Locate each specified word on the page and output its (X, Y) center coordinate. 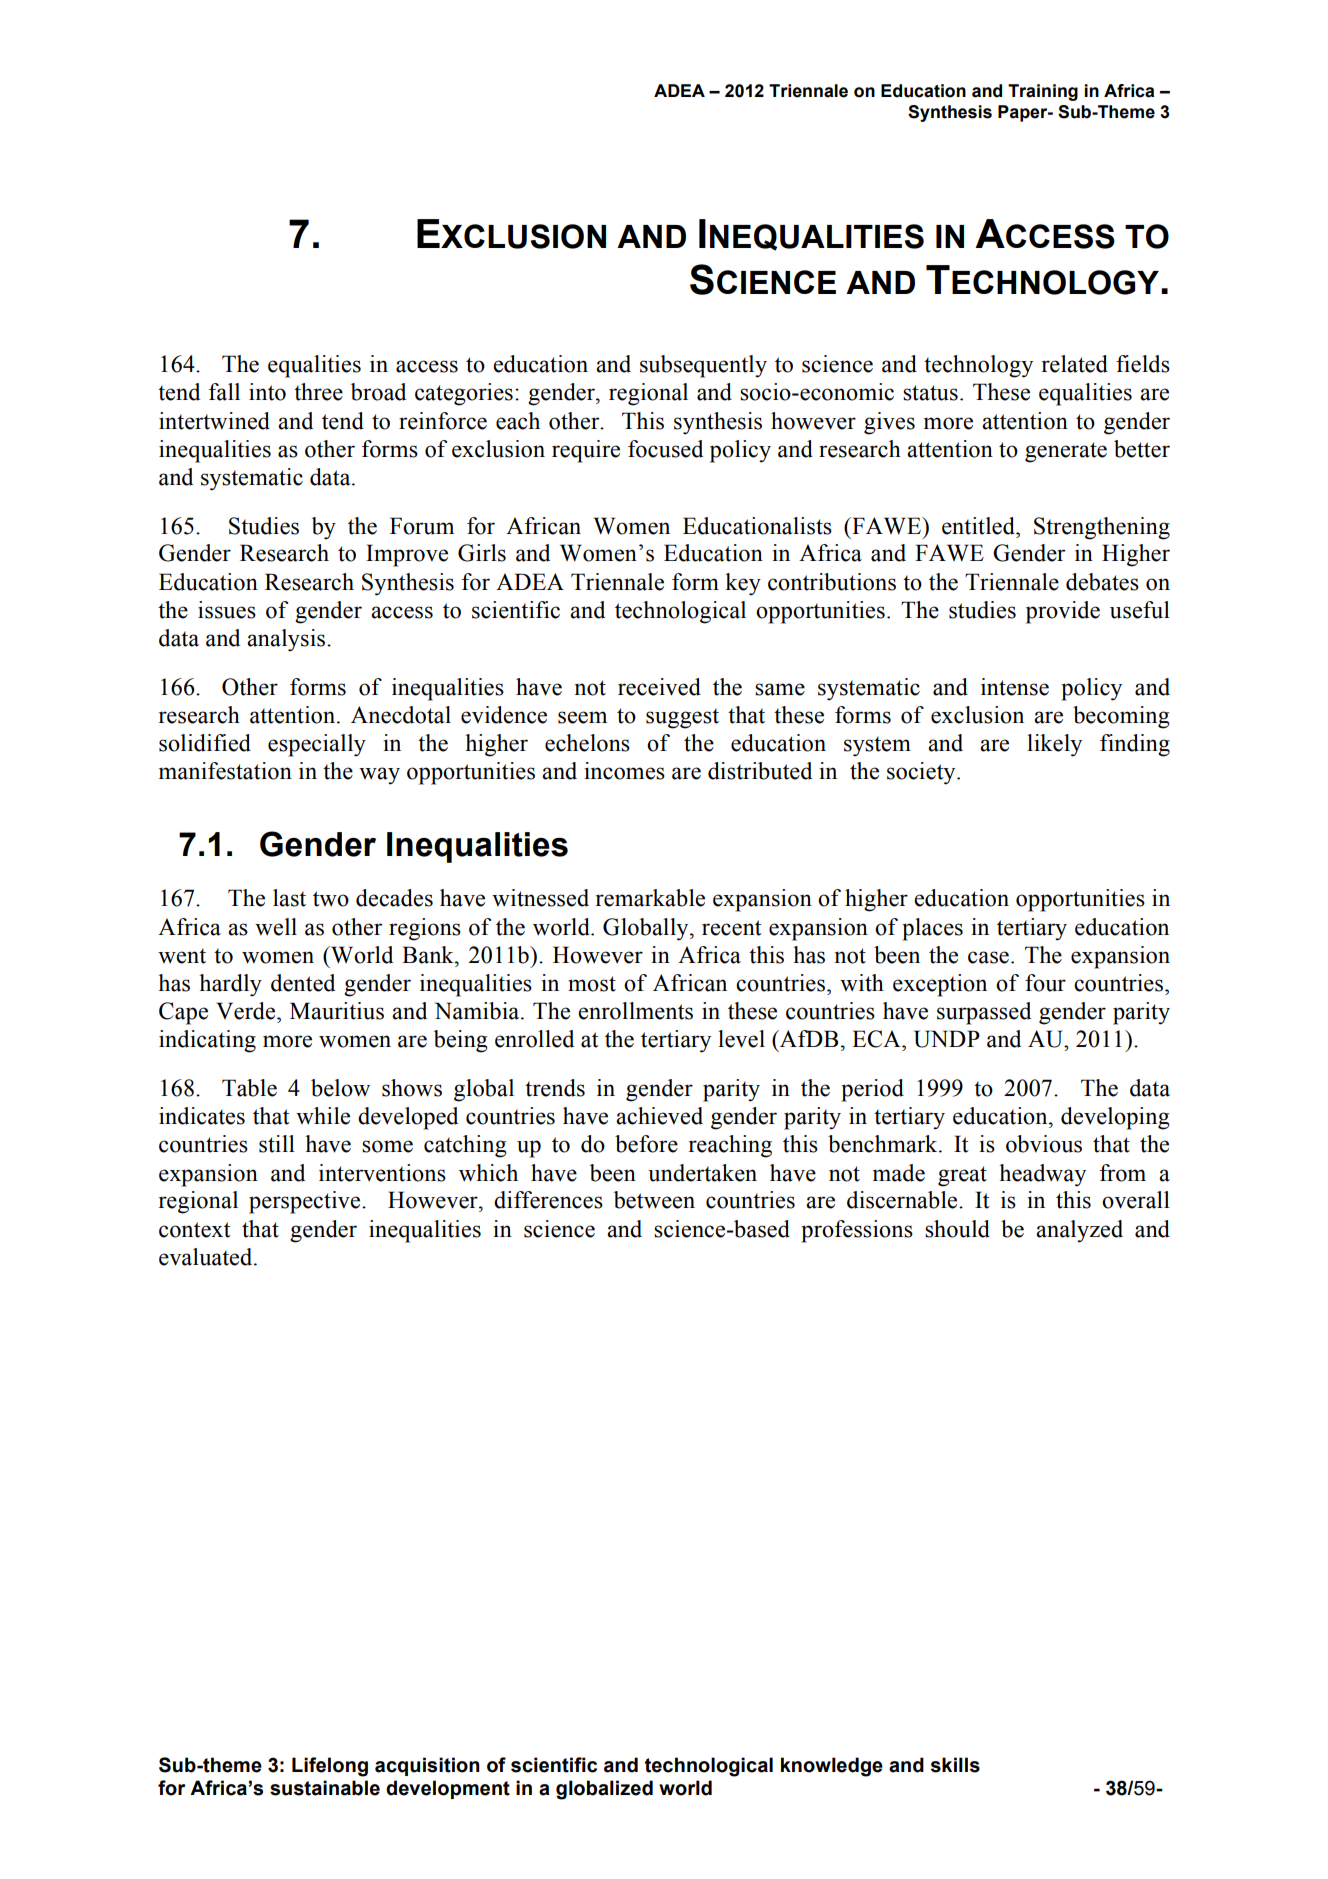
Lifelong (330, 1767)
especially (317, 745)
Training (1043, 92)
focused (665, 449)
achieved (659, 1116)
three (318, 392)
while (323, 1116)
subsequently (703, 366)
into (267, 392)
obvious (1044, 1144)
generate (1066, 452)
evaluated (207, 1257)
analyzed (1079, 1231)
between (654, 1200)
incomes (624, 771)
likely (1054, 745)
